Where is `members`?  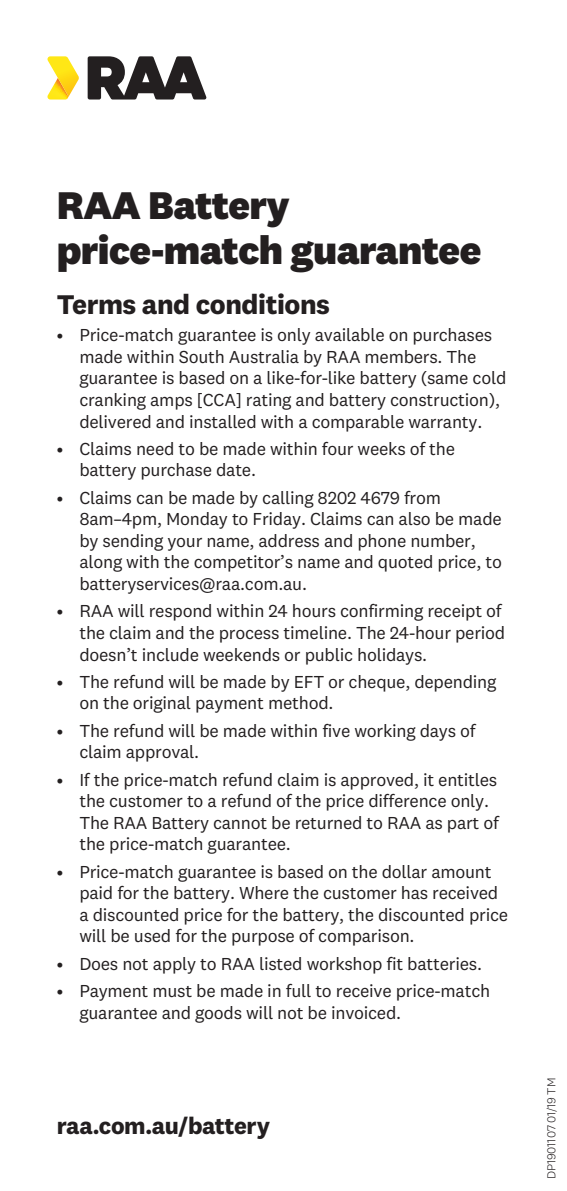
members is located at coordinates (403, 356).
